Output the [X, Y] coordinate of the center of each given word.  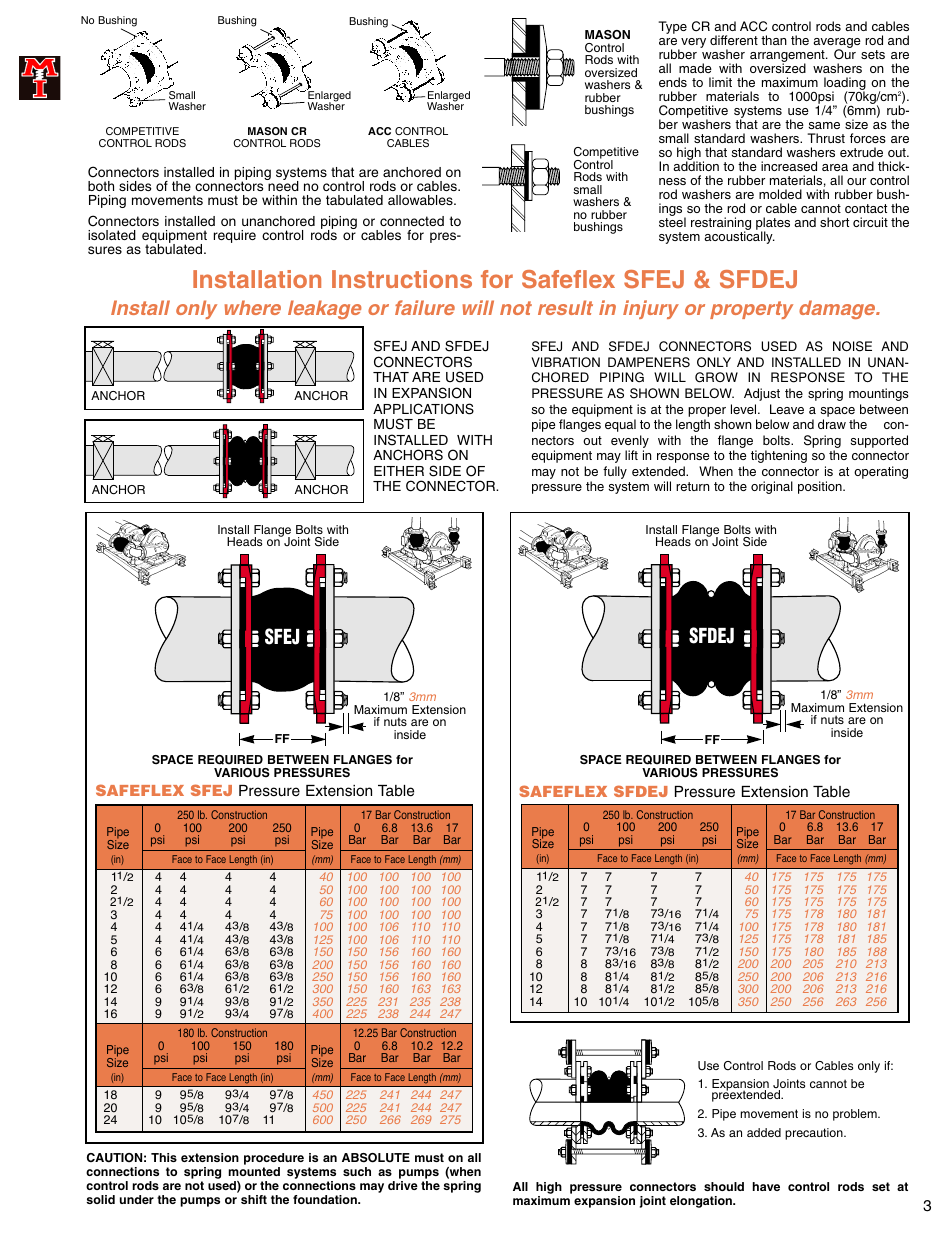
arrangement [788, 57]
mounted [254, 1171]
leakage [325, 309]
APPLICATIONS [423, 409]
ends [673, 82]
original [772, 487]
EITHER [399, 471]
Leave [787, 409]
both [101, 186]
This [164, 1157]
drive [403, 1185]
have [766, 1186]
